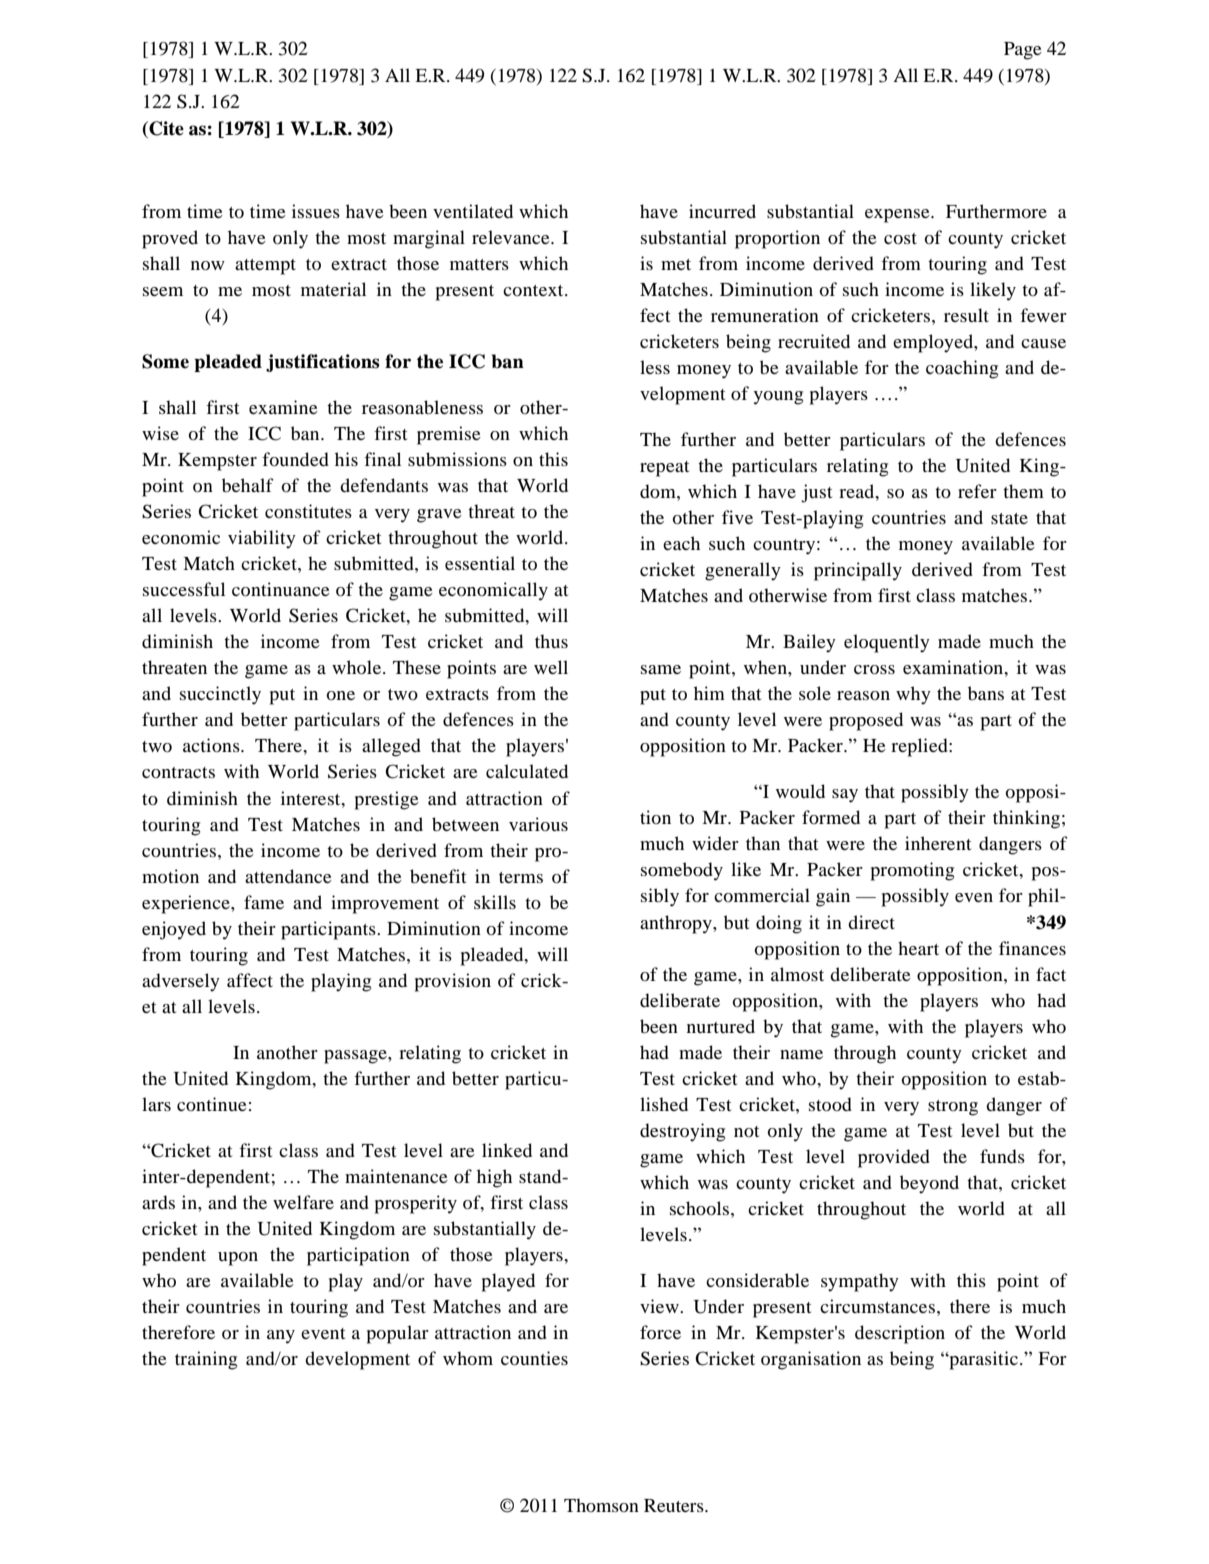 Image resolution: width=1209 pixels, height=1564 pixels. What do you see at coordinates (206, 1360) in the screenshot?
I see `training` at bounding box center [206, 1360].
